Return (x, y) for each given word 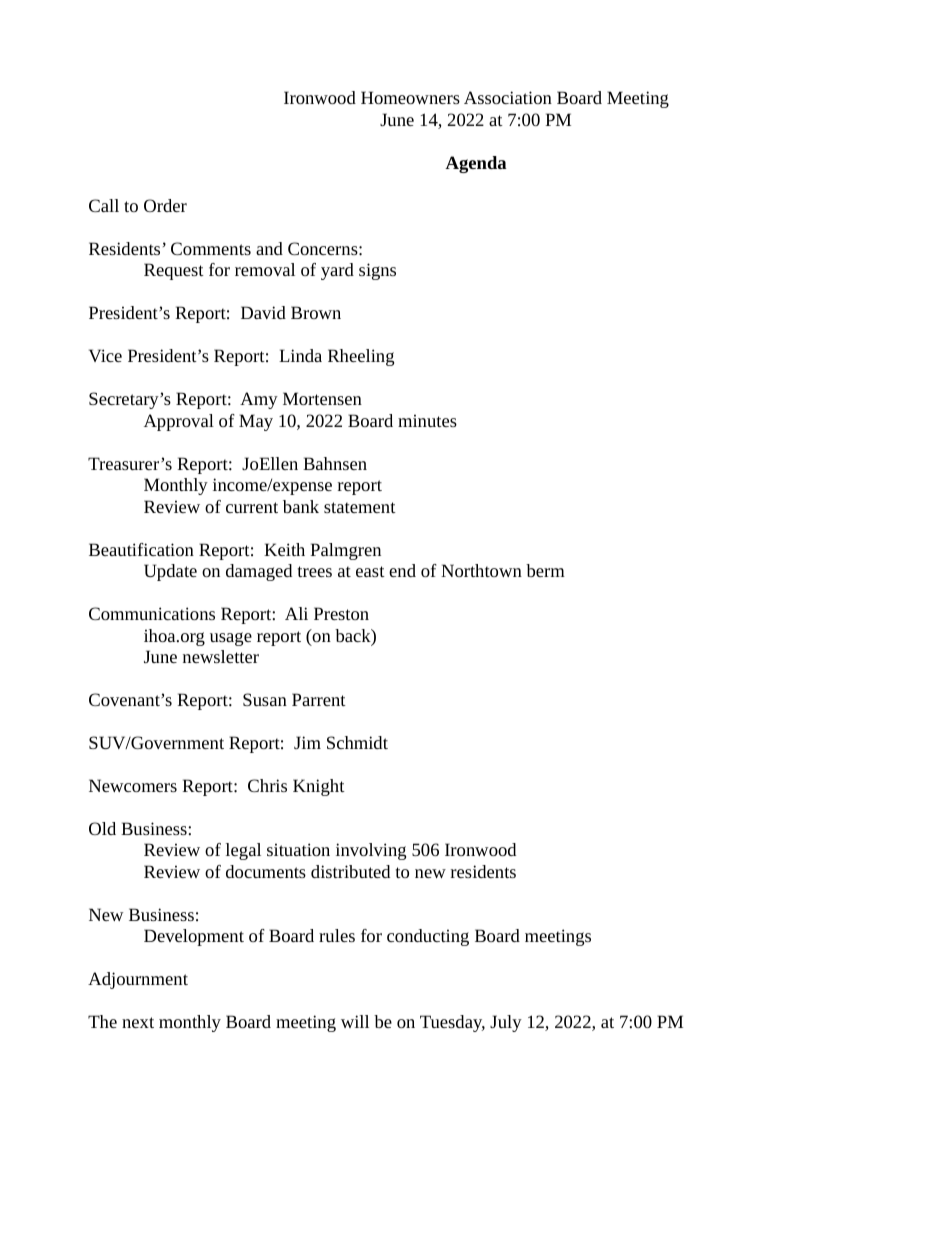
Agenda (476, 164)
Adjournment (138, 980)
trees (315, 571)
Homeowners (410, 97)
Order (165, 205)
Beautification (141, 549)
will (355, 1021)
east (370, 571)
